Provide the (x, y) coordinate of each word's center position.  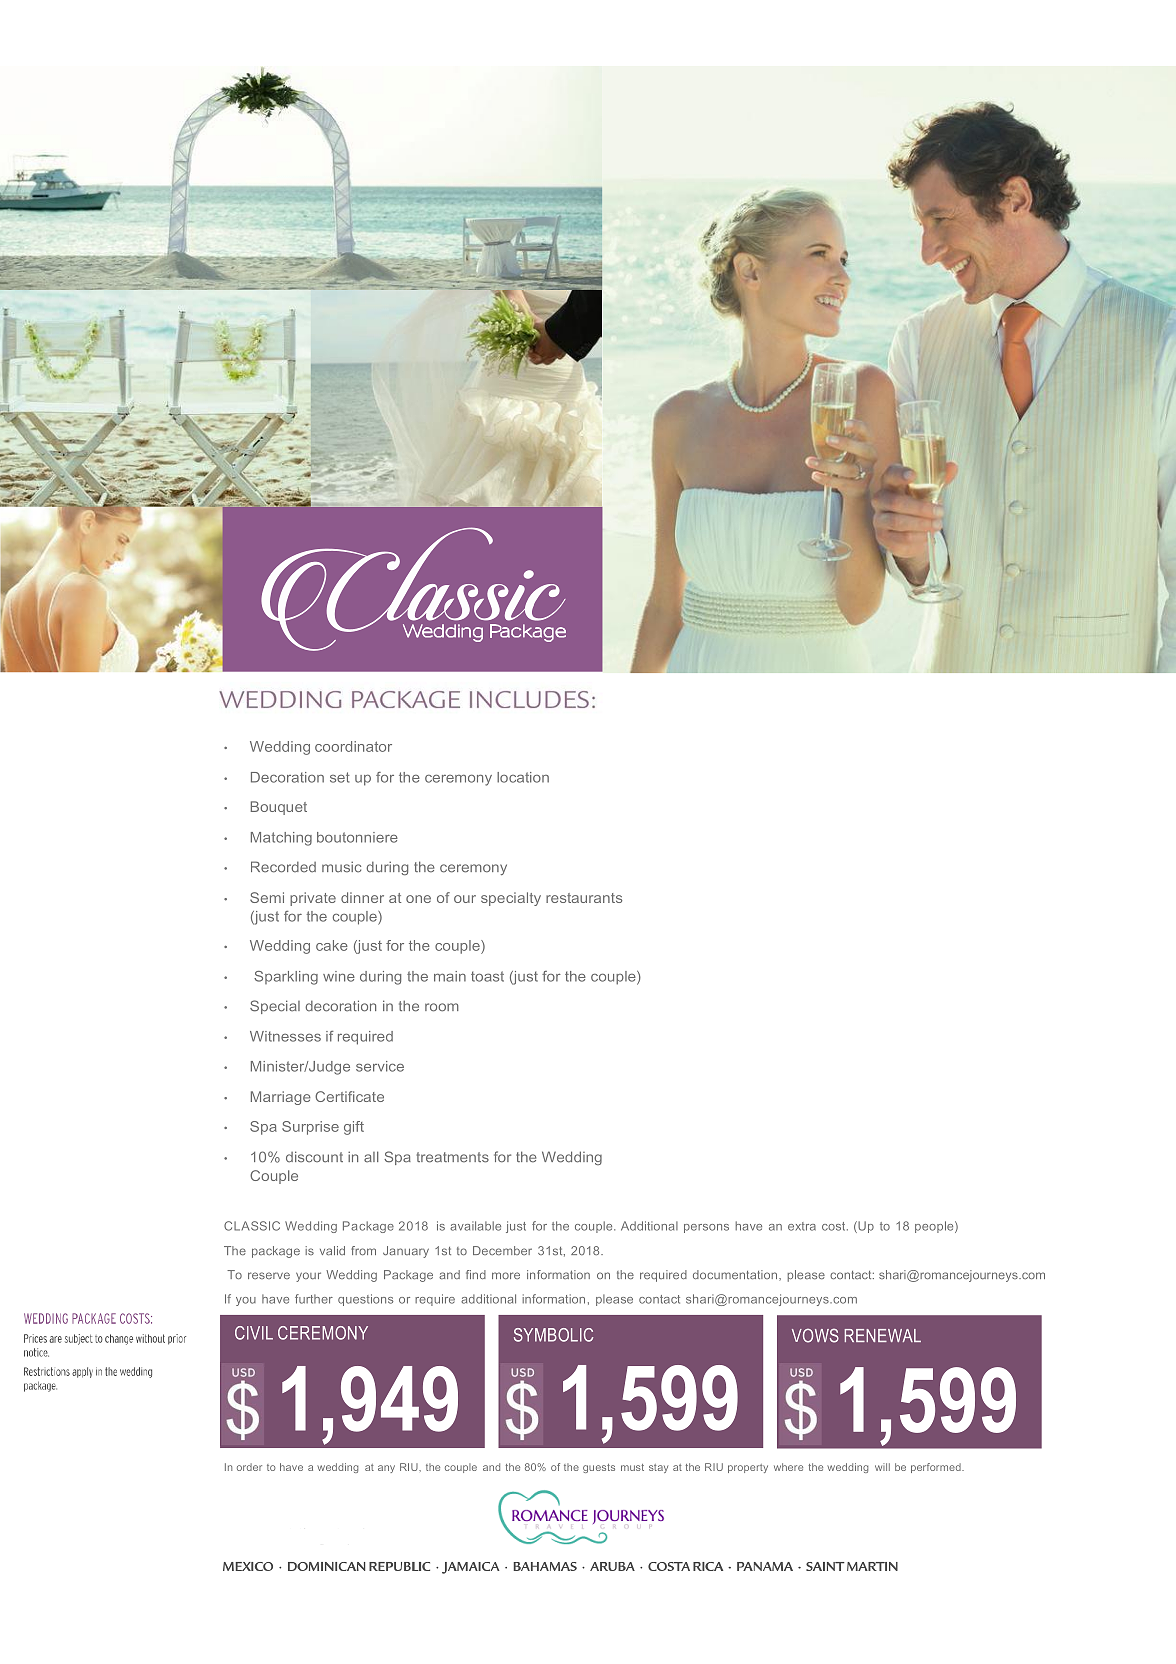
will (882, 1467)
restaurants (584, 898)
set (340, 777)
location (523, 777)
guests (599, 1468)
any (386, 1469)
